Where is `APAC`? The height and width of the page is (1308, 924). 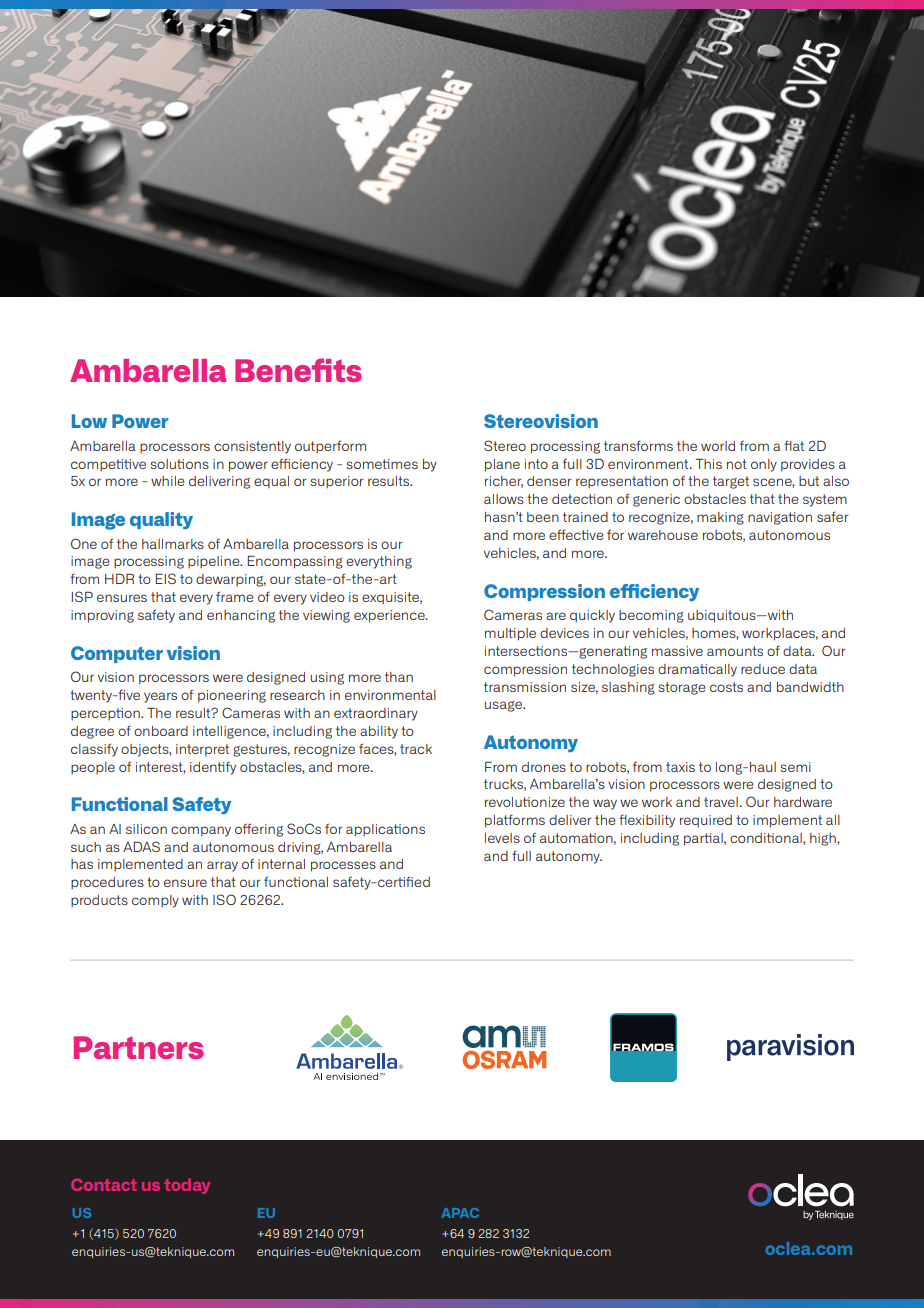
APAC is located at coordinates (460, 1213).
